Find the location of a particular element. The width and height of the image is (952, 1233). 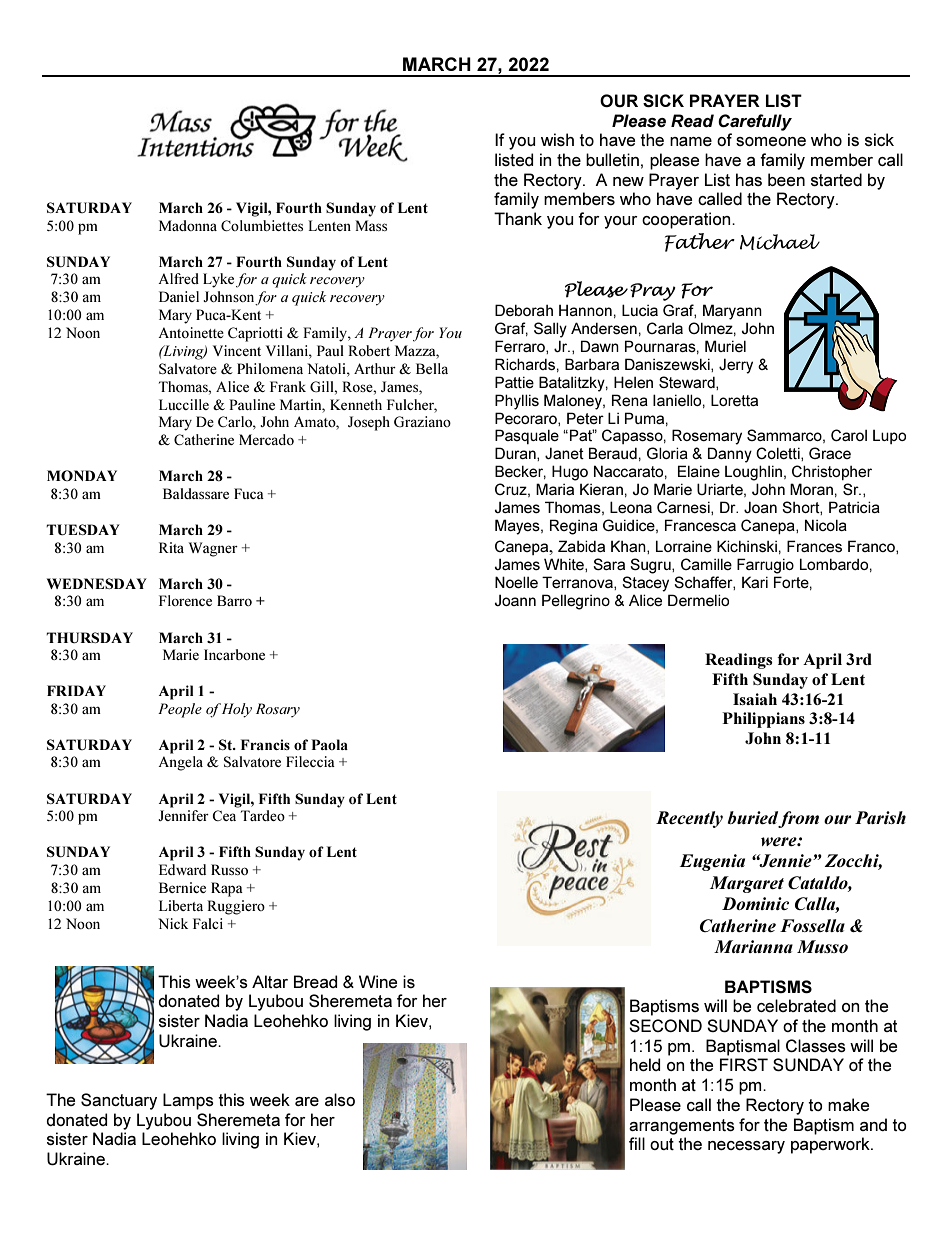

Jennifer is located at coordinates (183, 815).
